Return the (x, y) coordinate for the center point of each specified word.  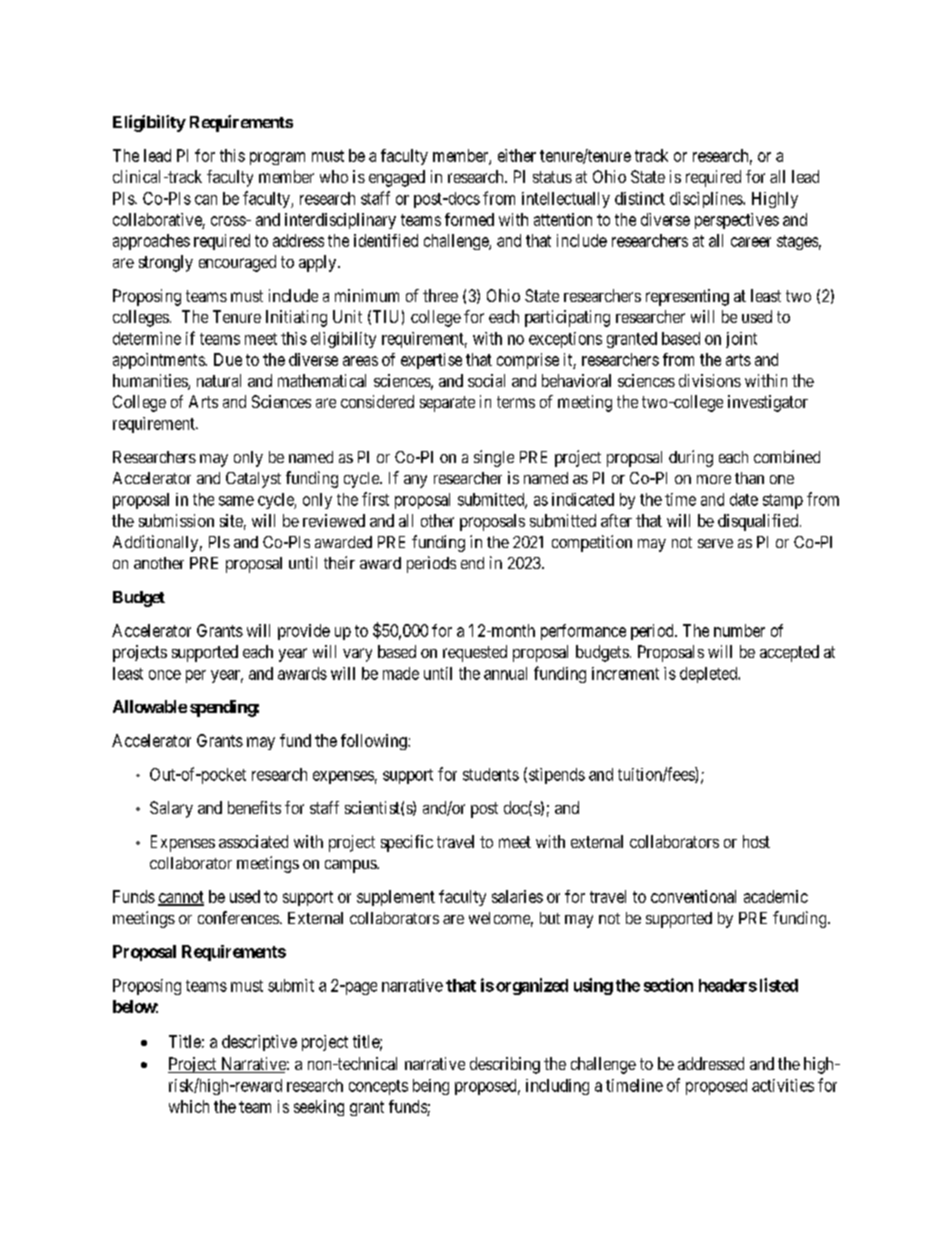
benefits (254, 807)
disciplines (707, 200)
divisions (710, 380)
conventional (693, 896)
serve (715, 543)
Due (228, 359)
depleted (710, 675)
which (189, 1106)
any (415, 481)
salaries (517, 896)
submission (176, 520)
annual (505, 673)
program (277, 158)
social (486, 380)
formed (469, 219)
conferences (238, 917)
